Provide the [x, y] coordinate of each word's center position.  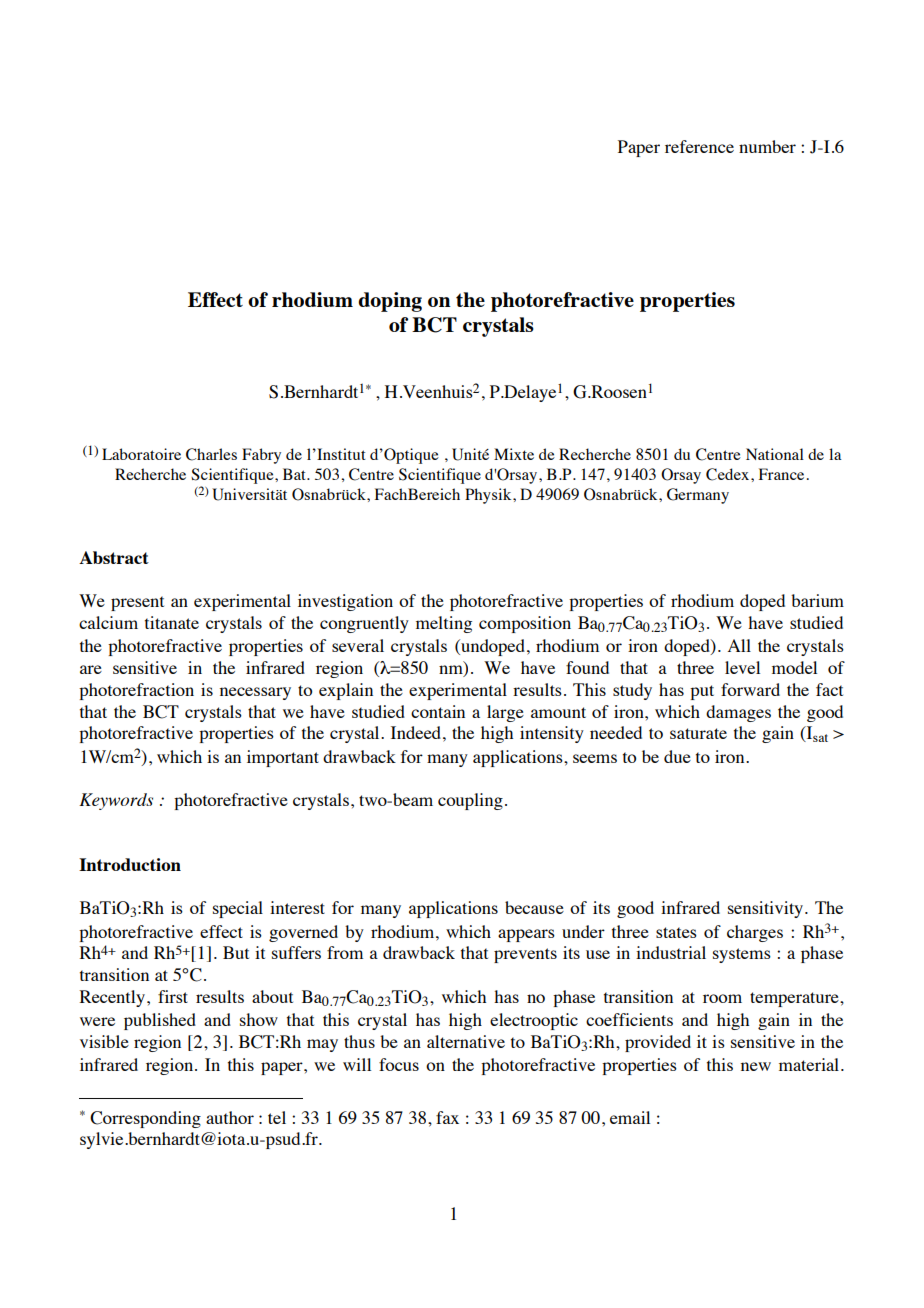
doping [390, 302]
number [767, 146]
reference [699, 146]
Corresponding [145, 1119]
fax [447, 1117]
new [756, 1066]
